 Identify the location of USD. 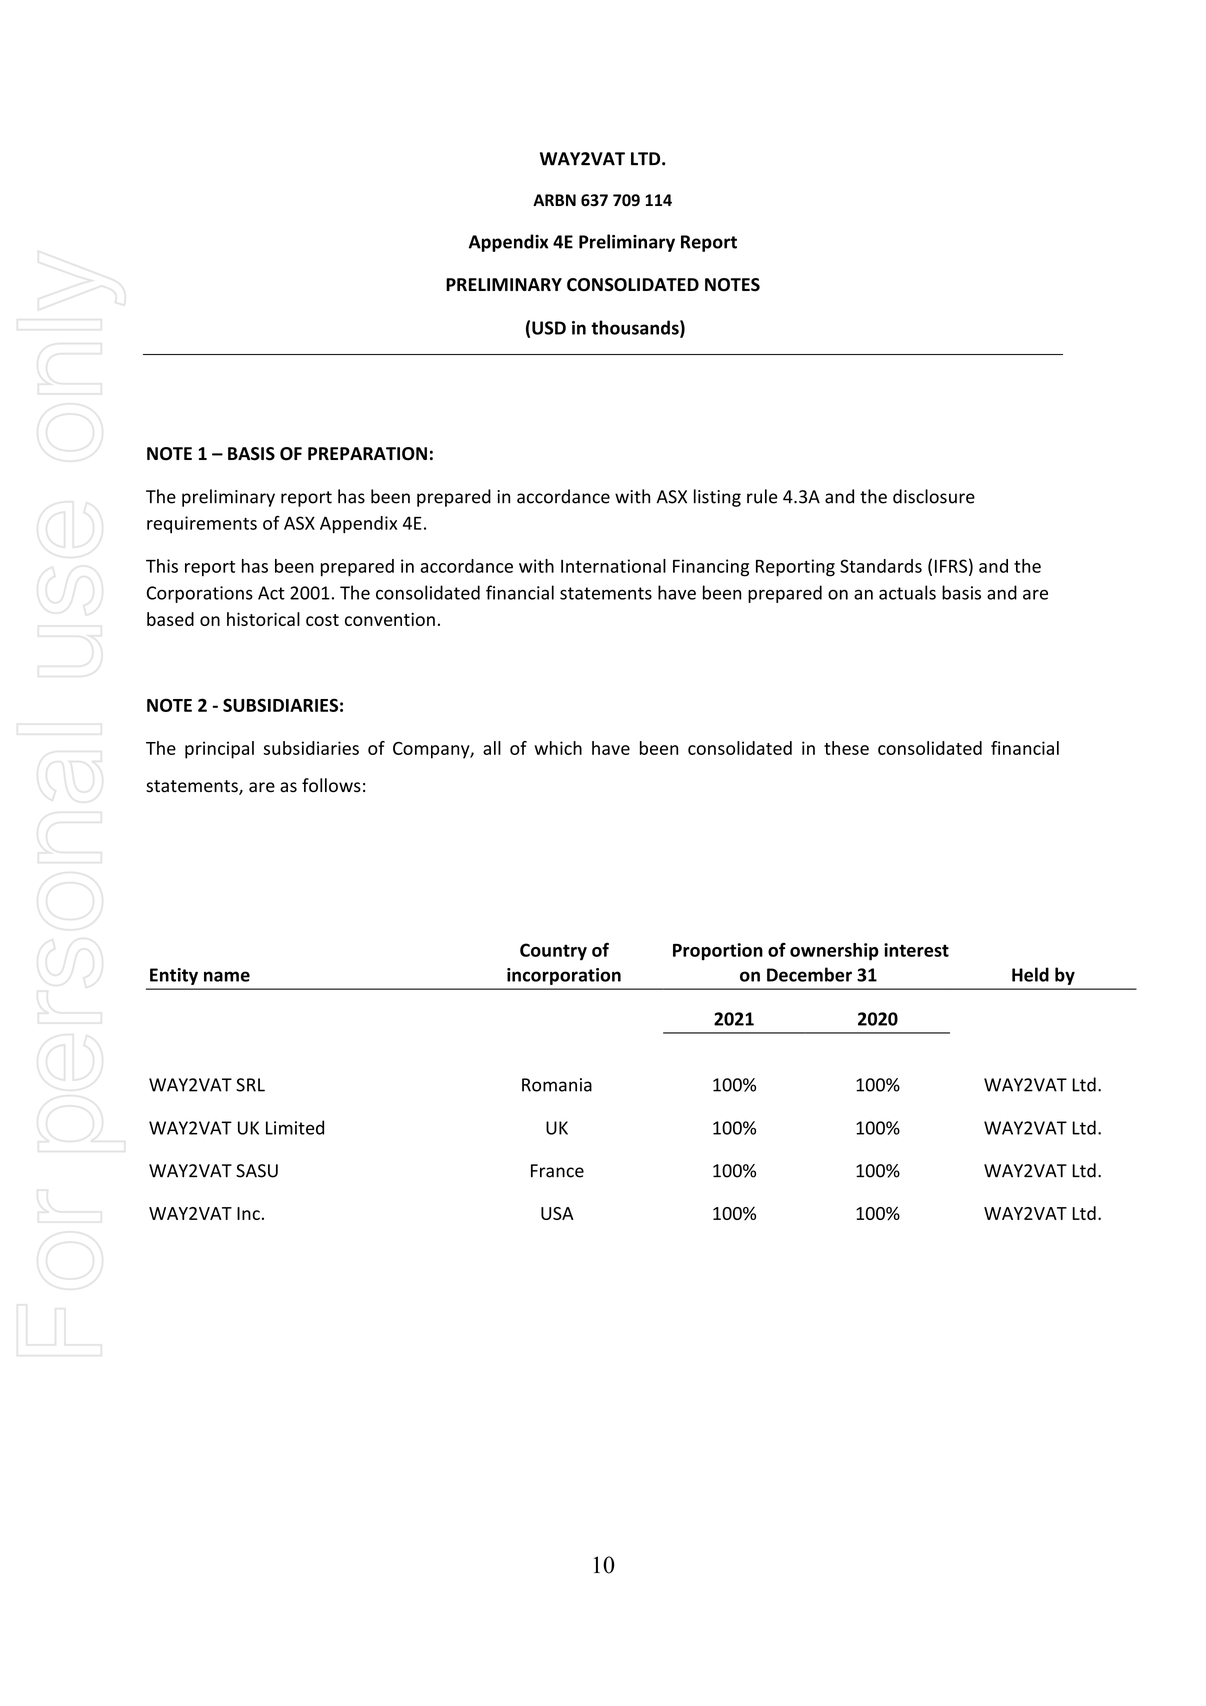
(549, 328).
